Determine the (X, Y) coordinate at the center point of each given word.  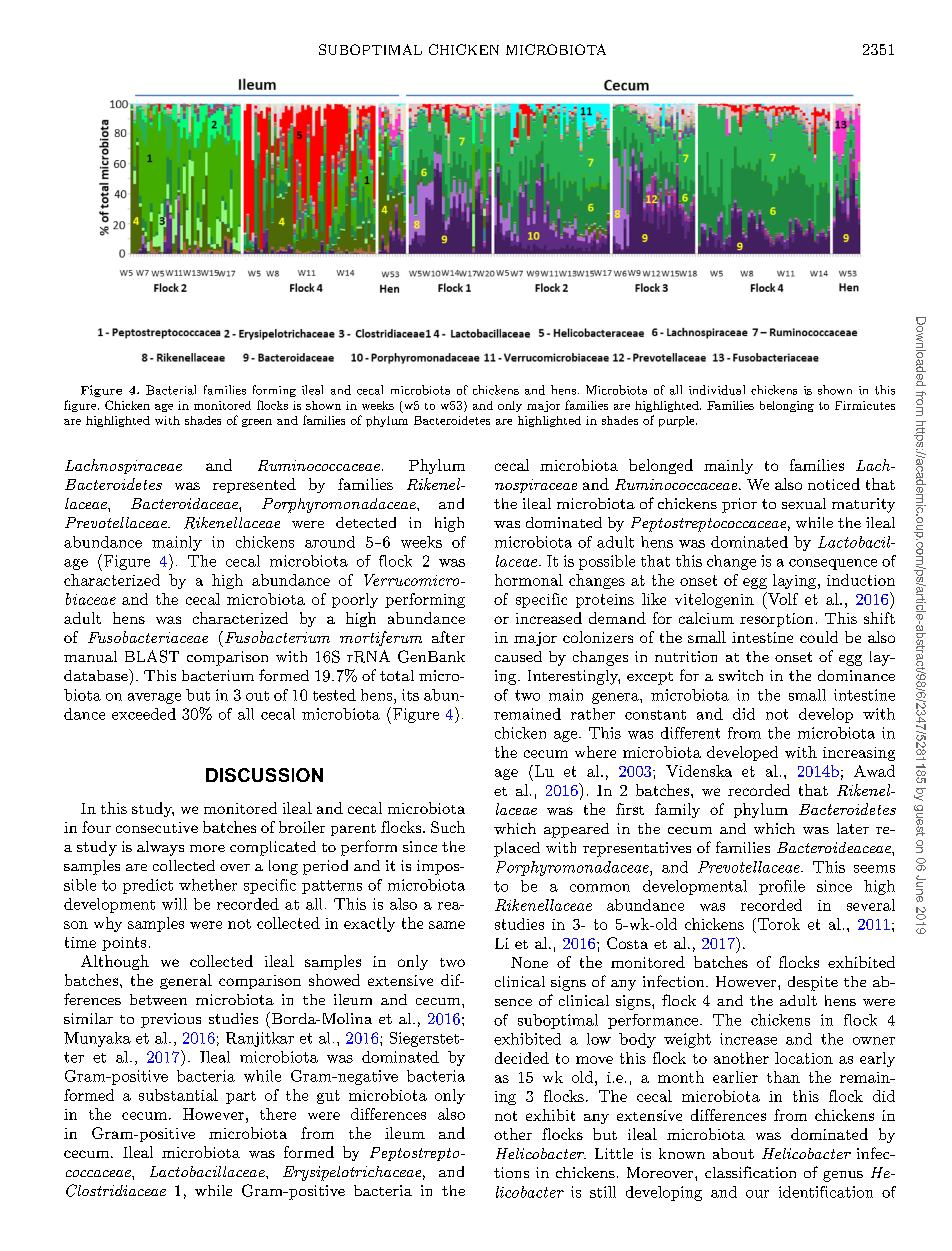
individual (717, 390)
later (853, 828)
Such (448, 827)
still (603, 1192)
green (257, 423)
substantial (178, 1095)
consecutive (157, 827)
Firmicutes (865, 405)
